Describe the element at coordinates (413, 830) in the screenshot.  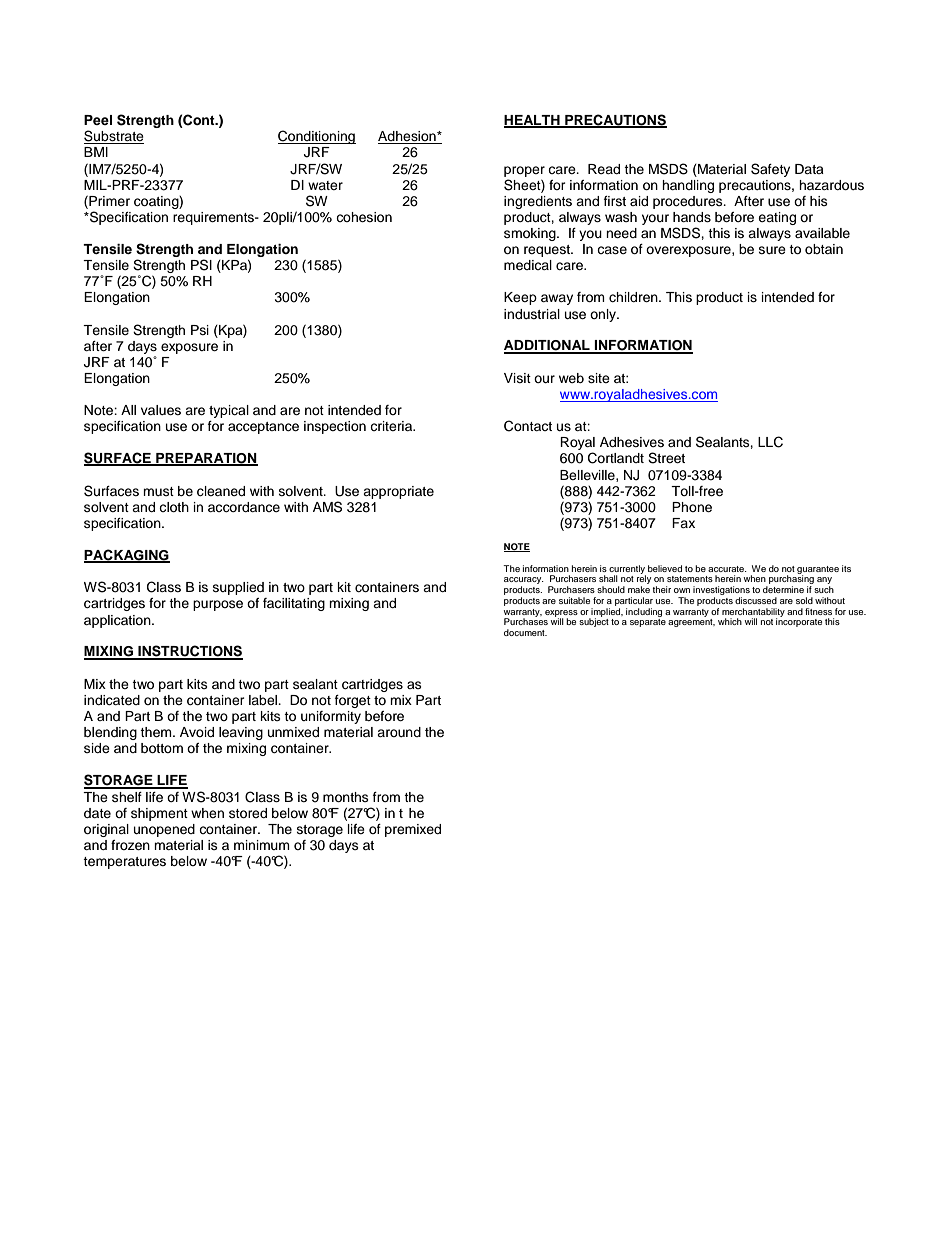
I see `premixed` at that location.
